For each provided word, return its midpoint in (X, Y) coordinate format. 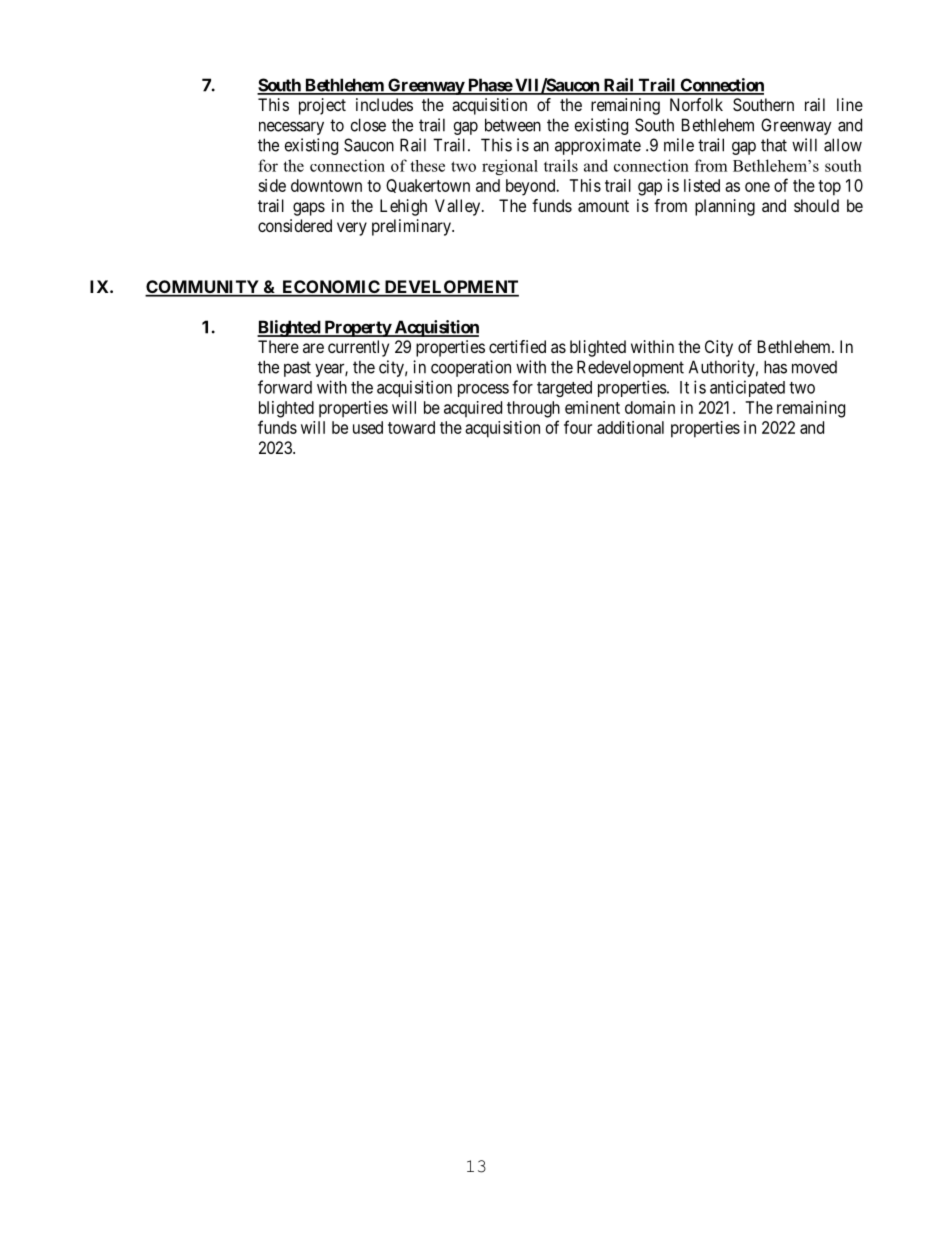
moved (814, 367)
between (513, 125)
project (322, 106)
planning (725, 207)
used (368, 427)
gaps (309, 209)
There (278, 346)
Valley (459, 207)
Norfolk (696, 104)
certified (517, 346)
